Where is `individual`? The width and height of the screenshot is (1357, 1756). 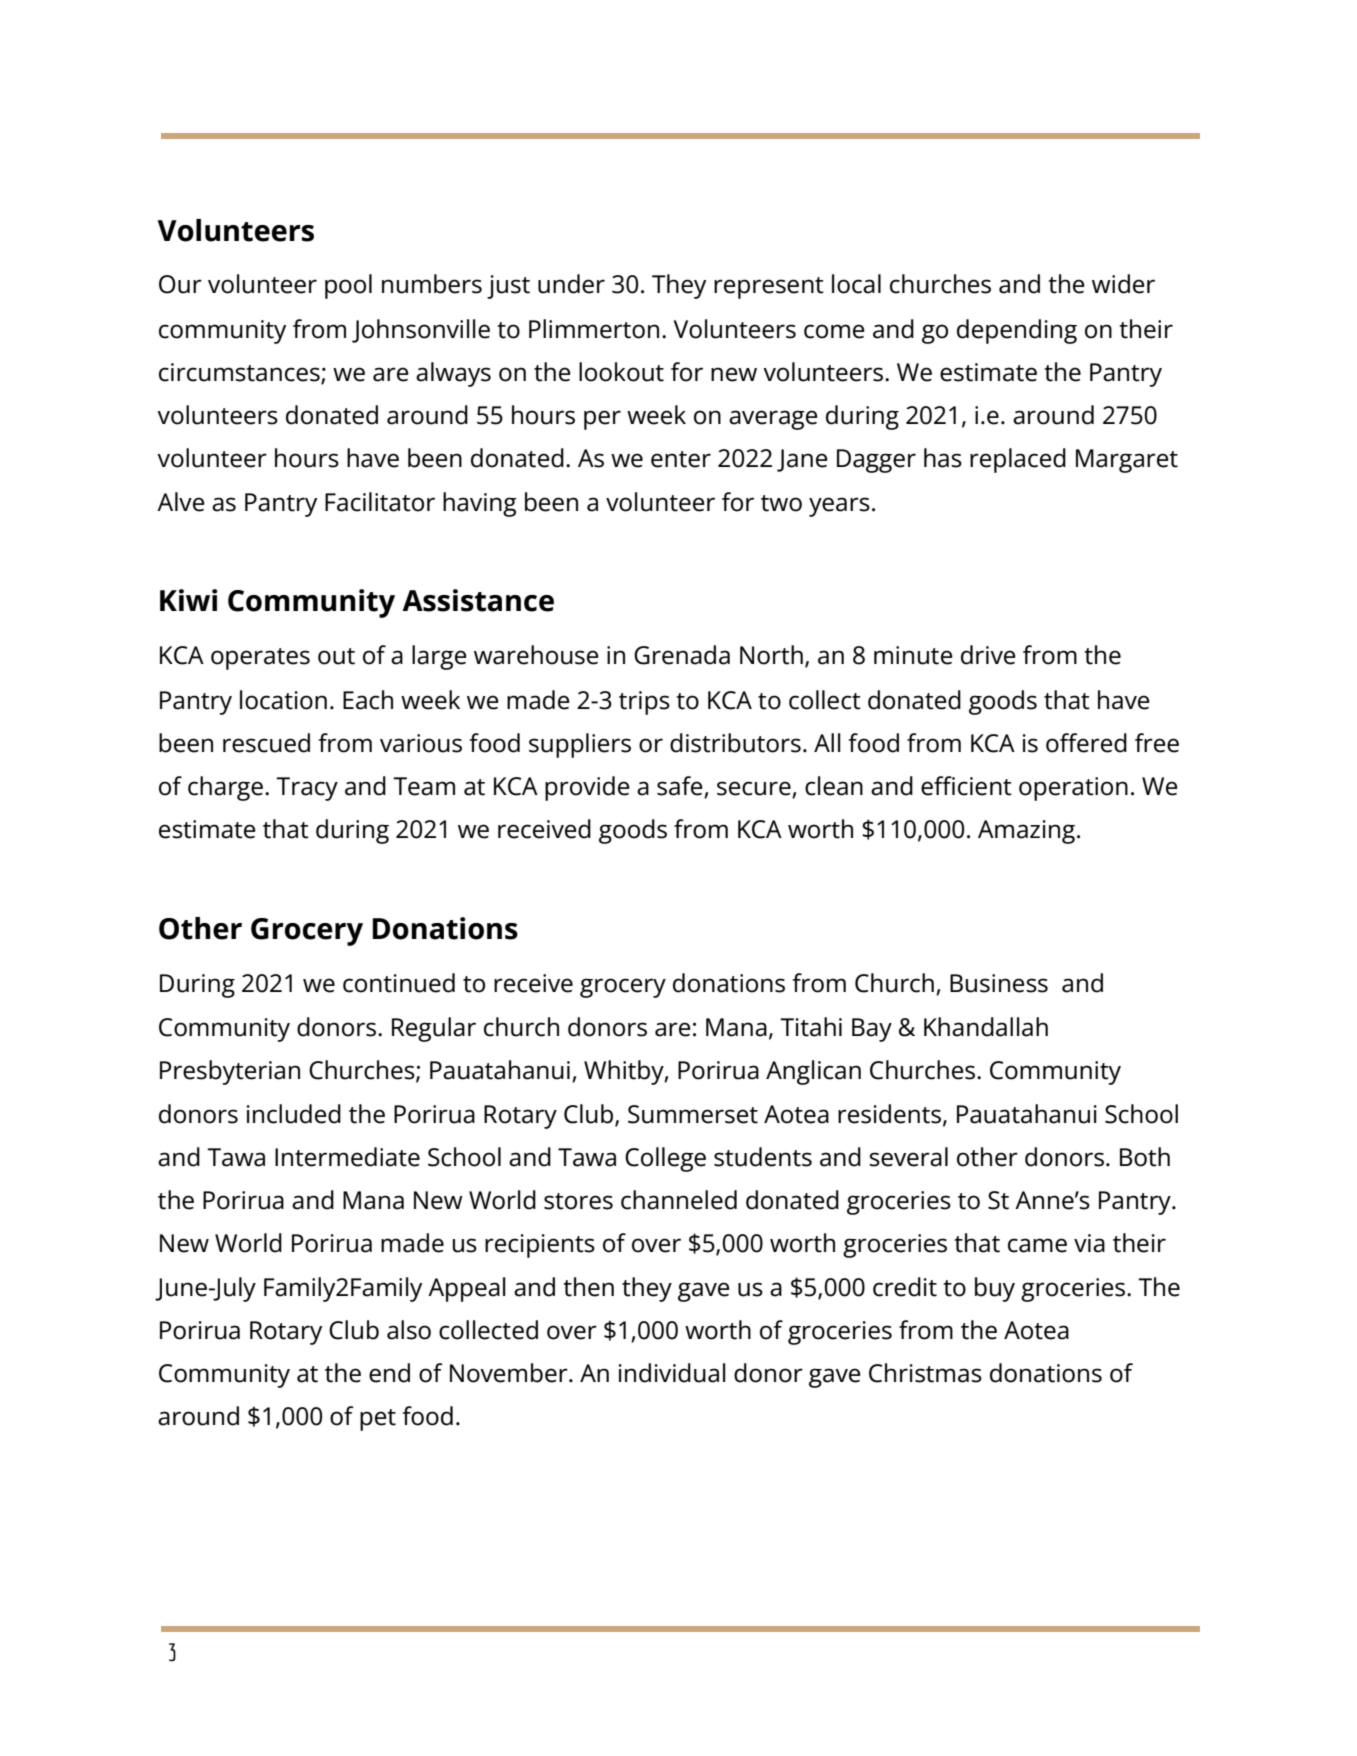
individual is located at coordinates (672, 1373).
